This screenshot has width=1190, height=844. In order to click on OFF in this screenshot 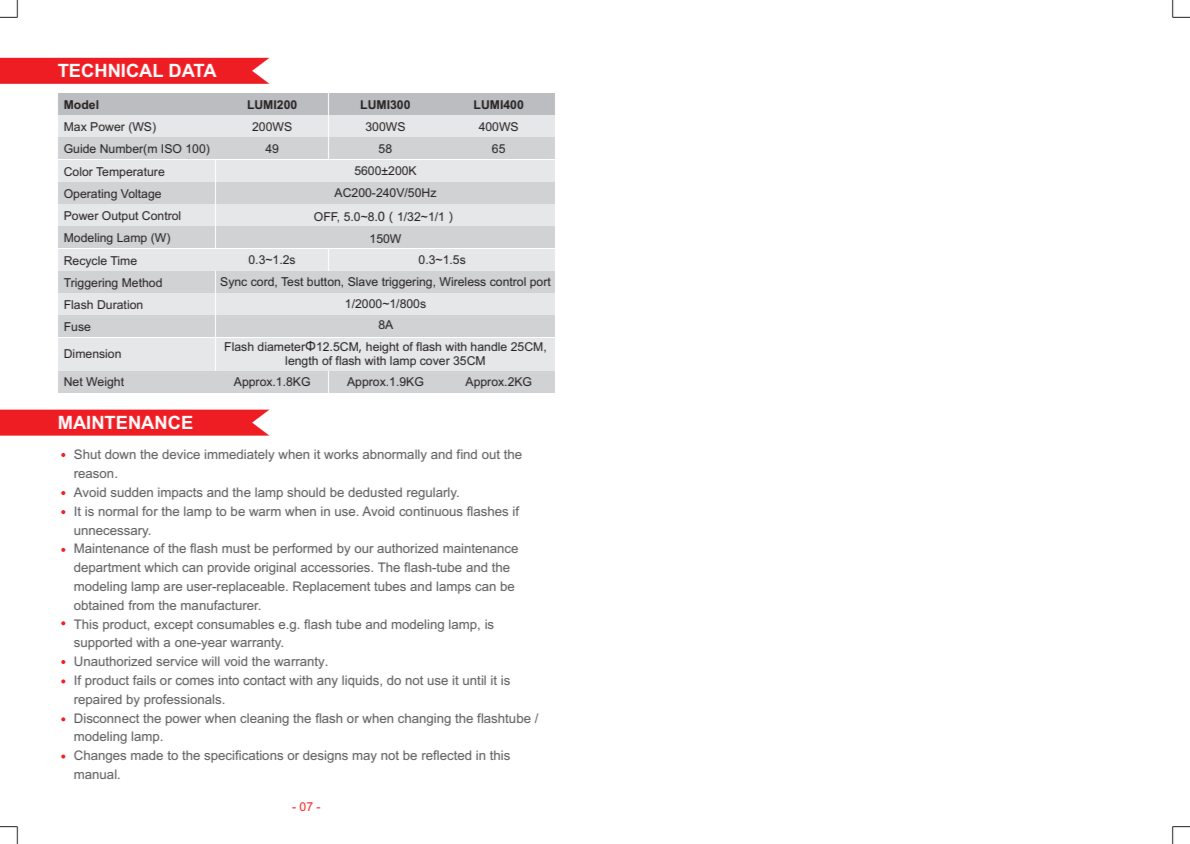, I will do `click(326, 217)`.
